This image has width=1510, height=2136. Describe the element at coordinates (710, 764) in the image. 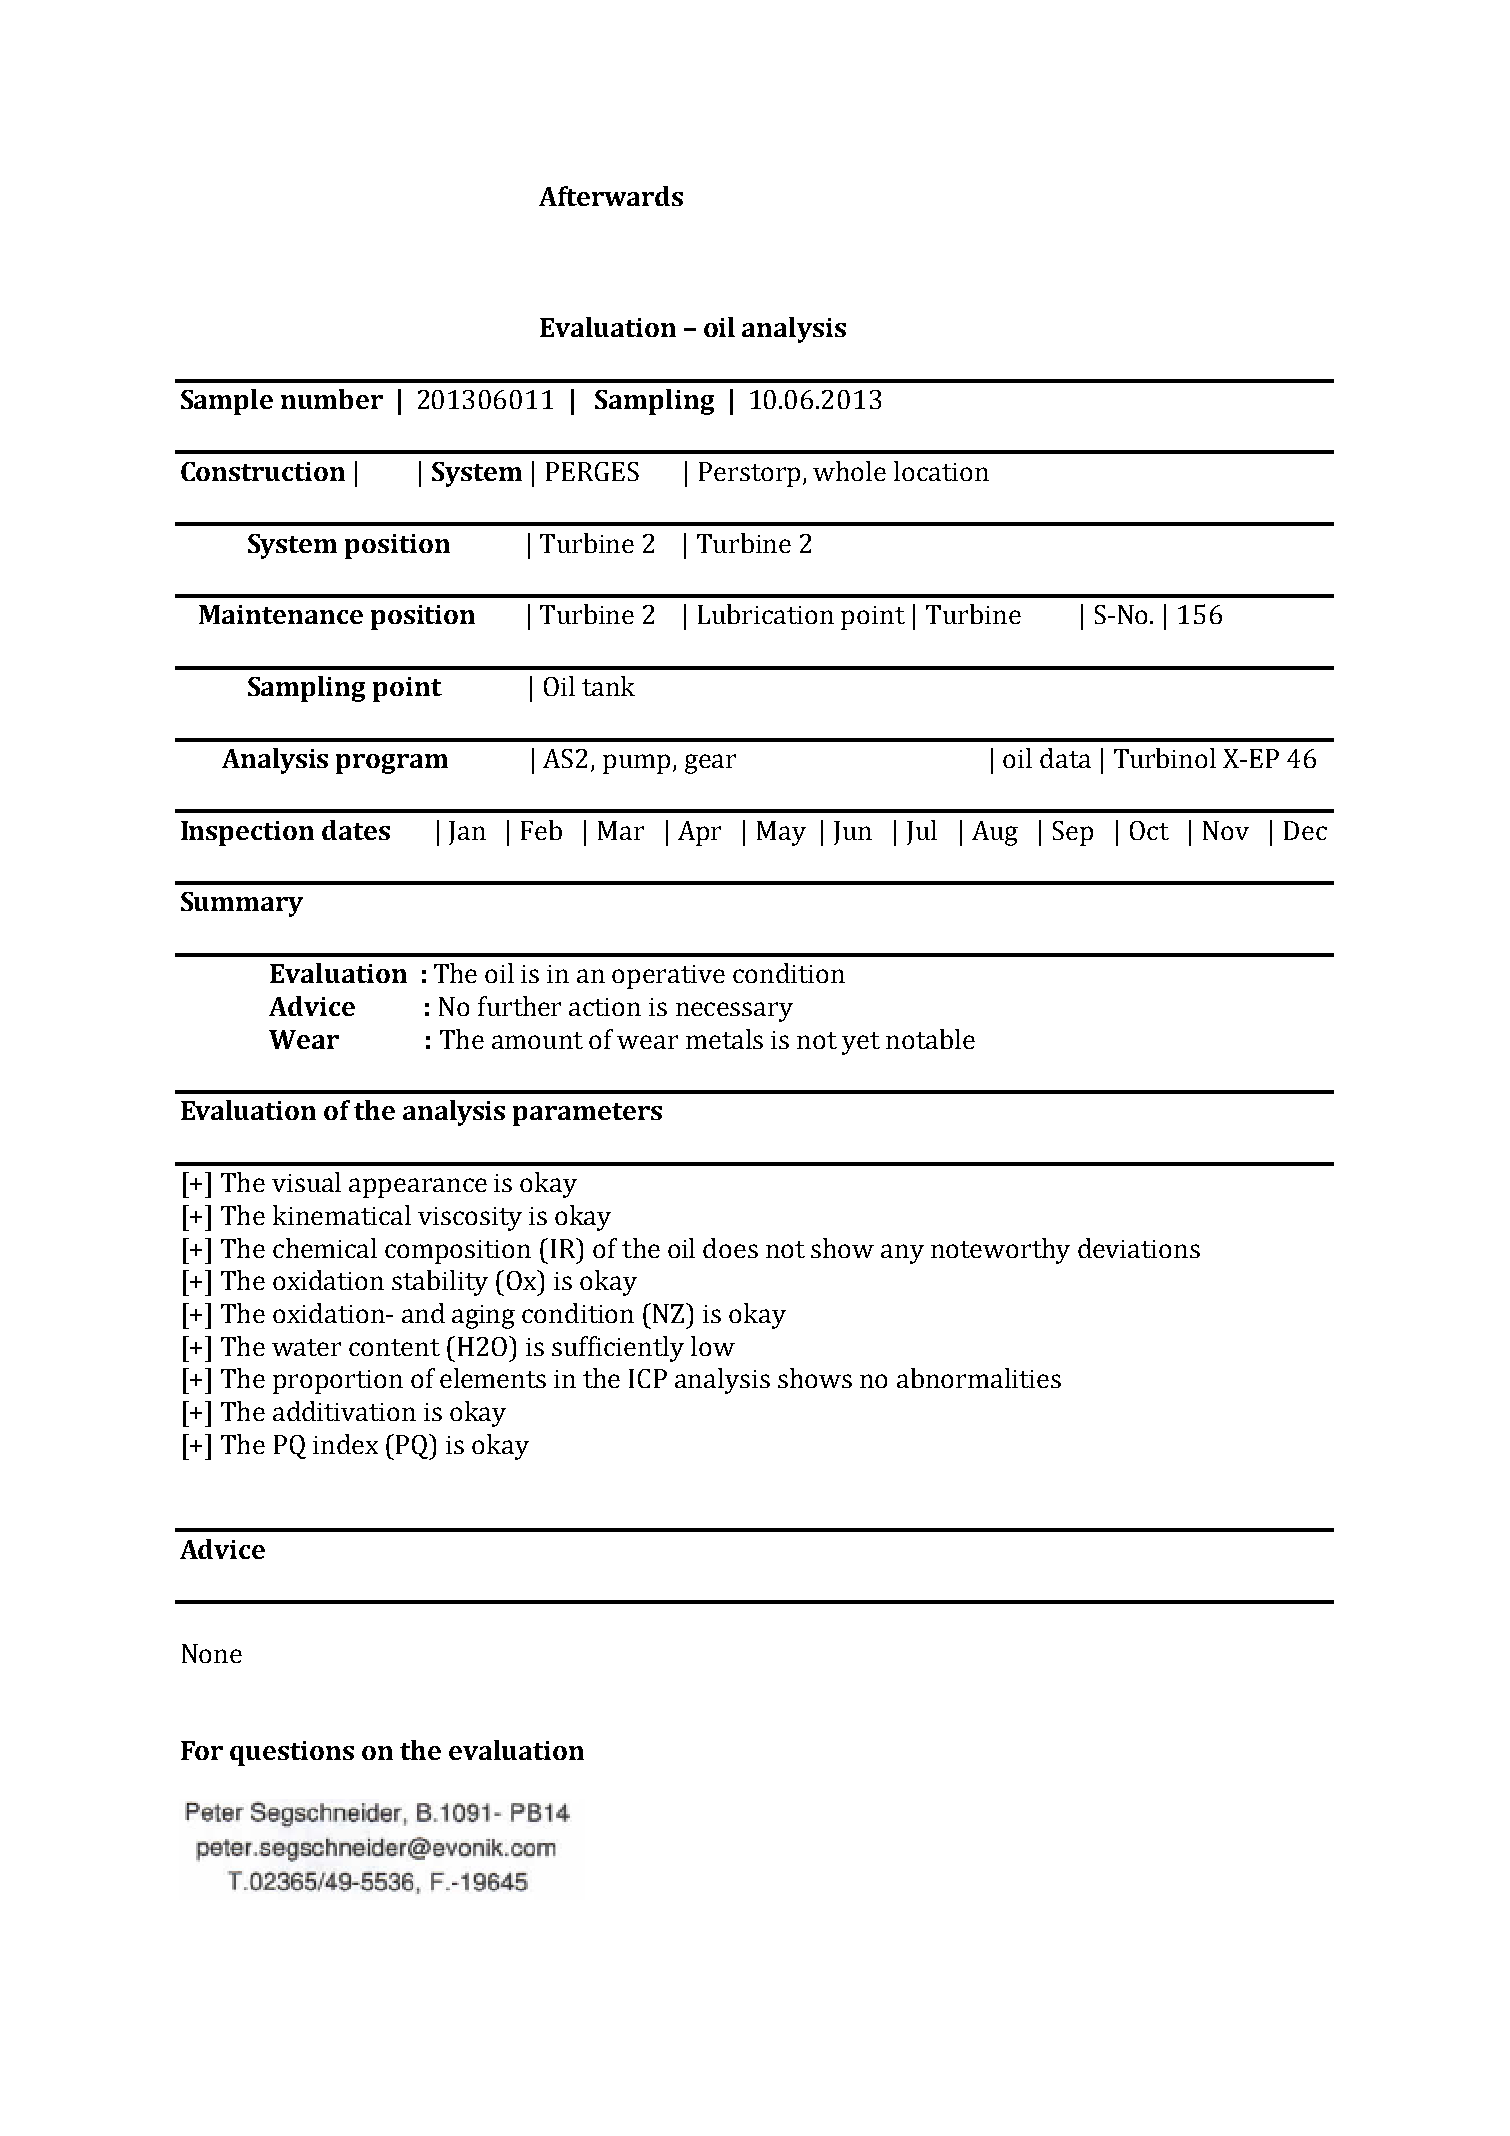

I see `gear` at that location.
